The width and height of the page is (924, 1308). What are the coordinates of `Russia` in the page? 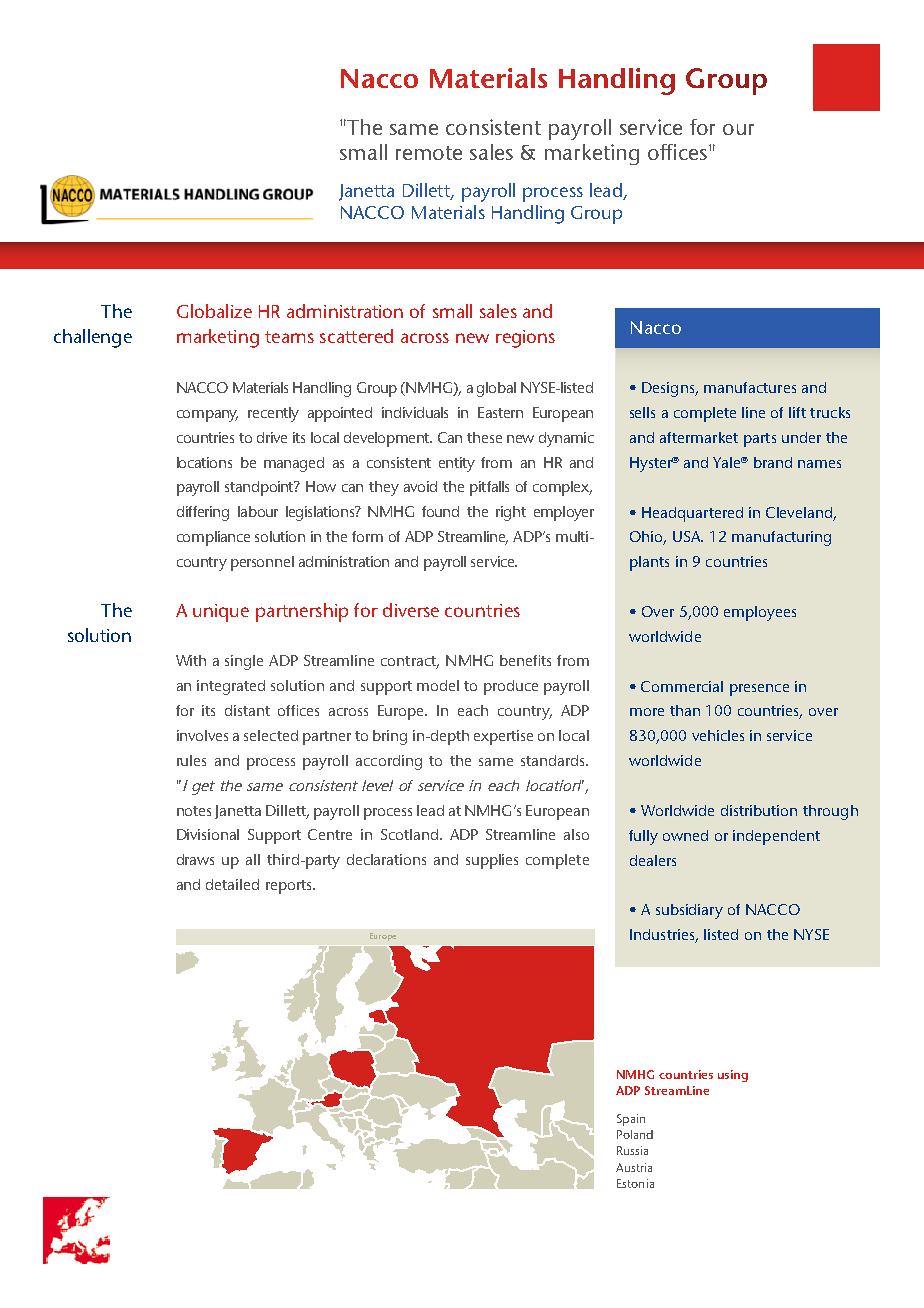 It's located at (632, 1150).
